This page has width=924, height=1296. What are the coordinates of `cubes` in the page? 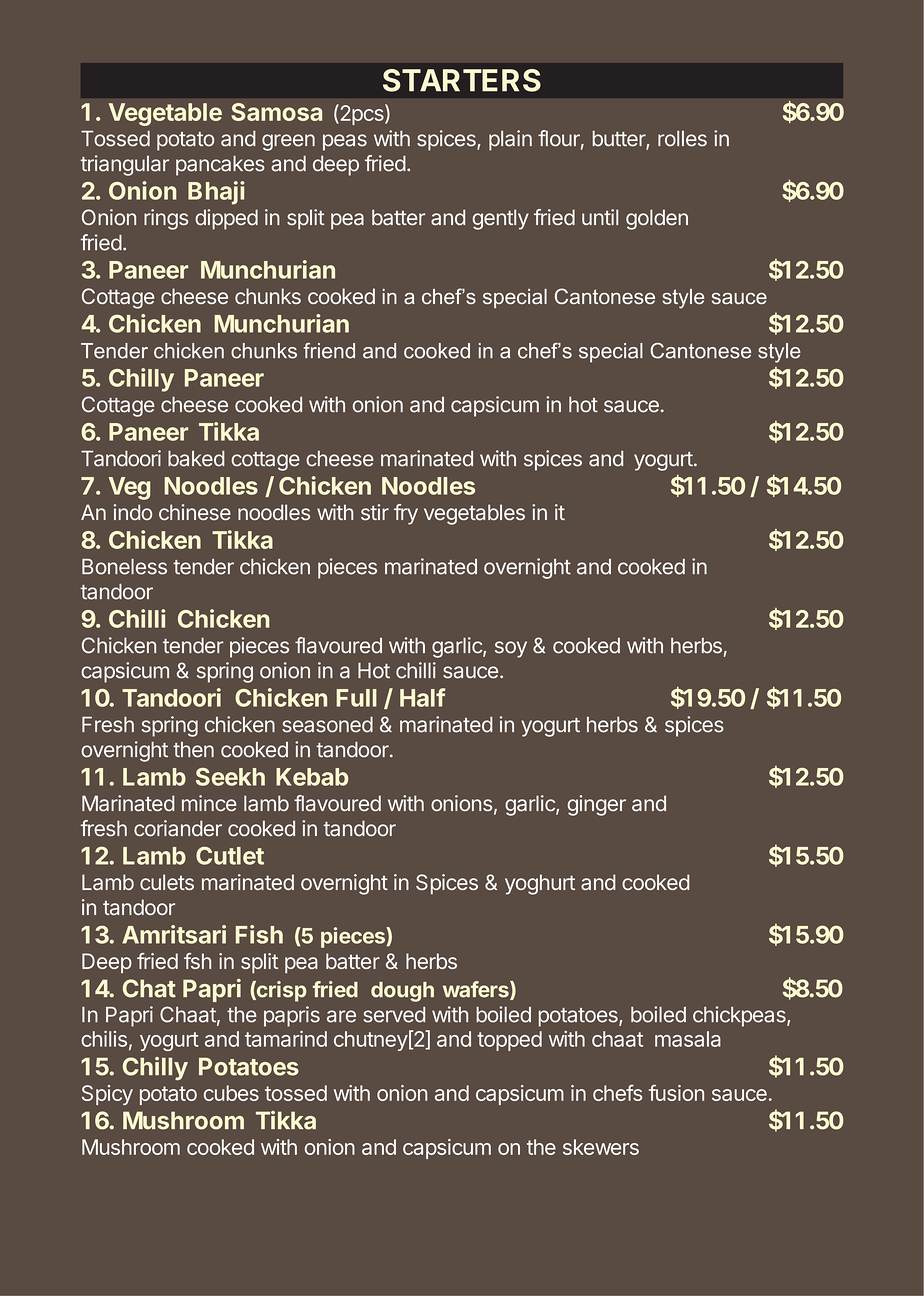 It's located at (231, 1093).
